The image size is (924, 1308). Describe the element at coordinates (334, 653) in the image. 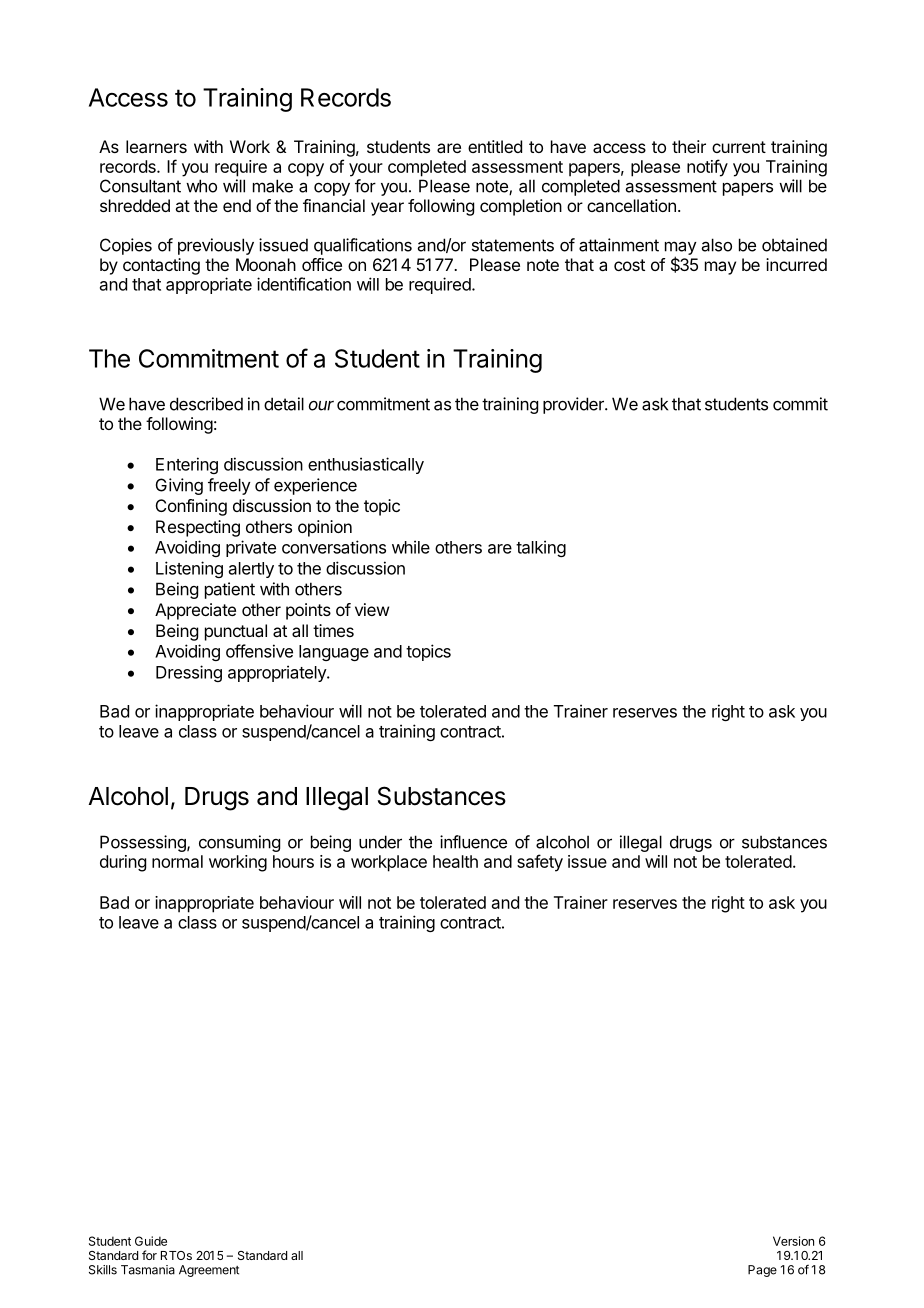

I see `language` at that location.
